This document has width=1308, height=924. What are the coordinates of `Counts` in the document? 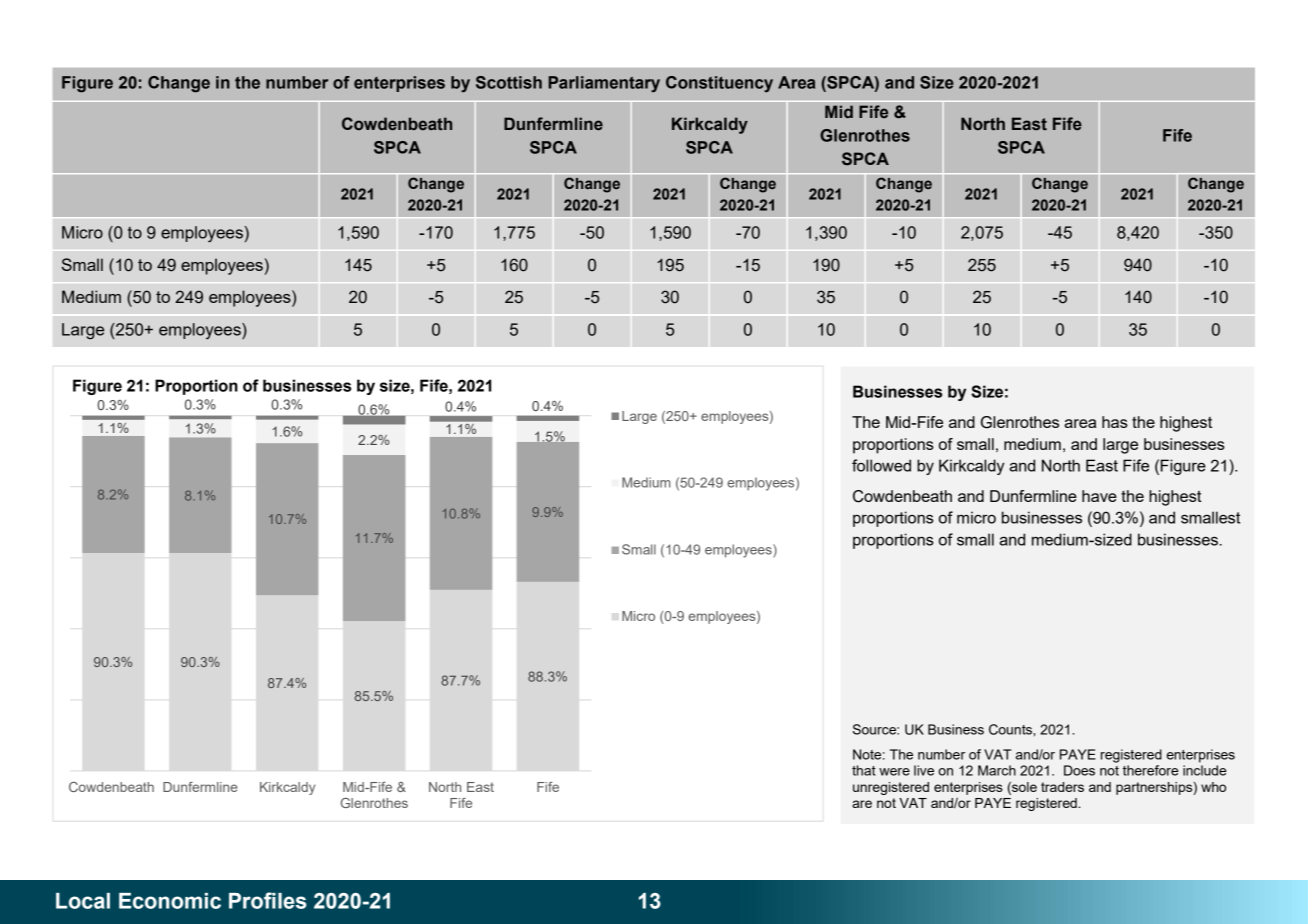 It's located at (1011, 729).
